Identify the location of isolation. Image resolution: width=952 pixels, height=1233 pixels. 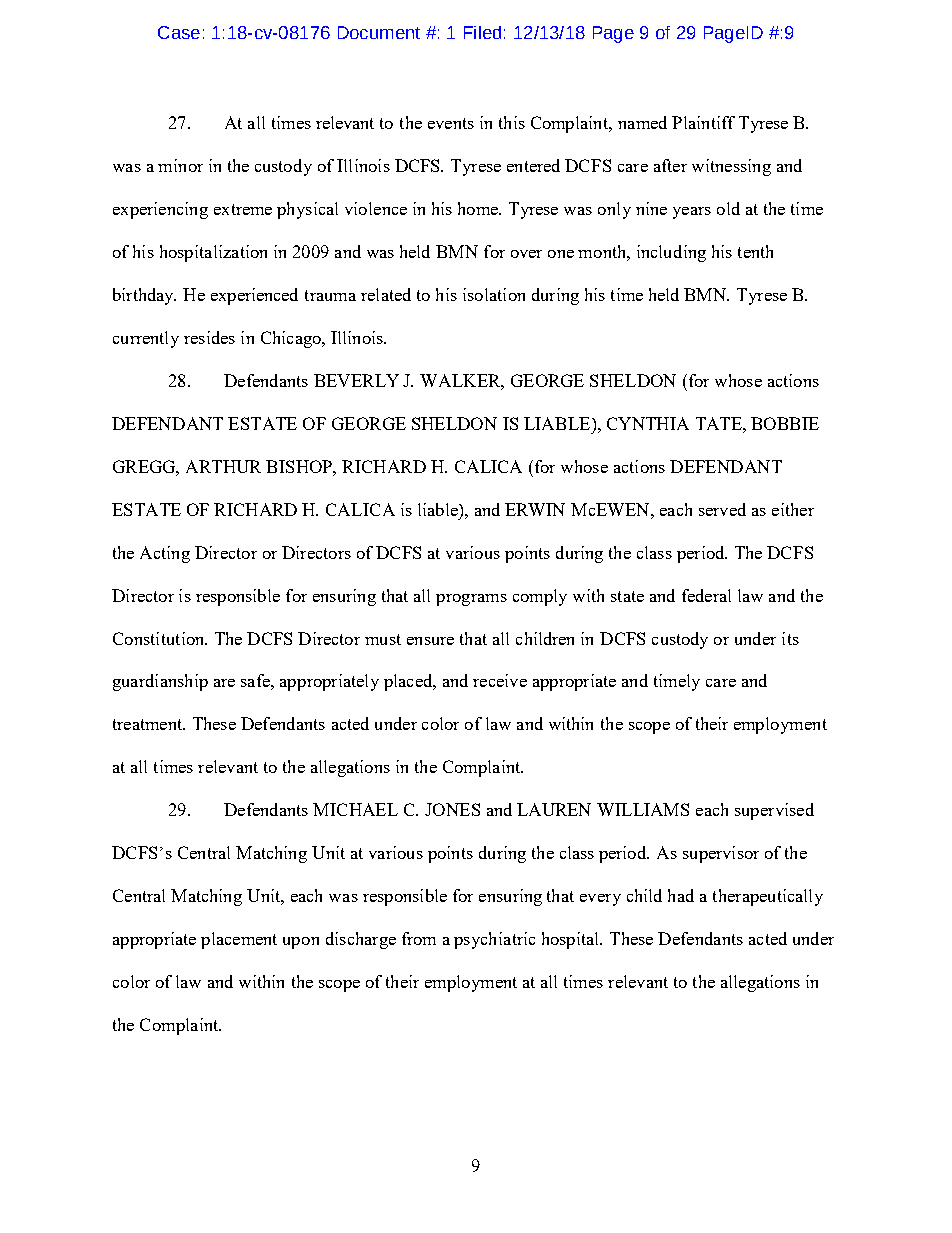
(494, 294).
